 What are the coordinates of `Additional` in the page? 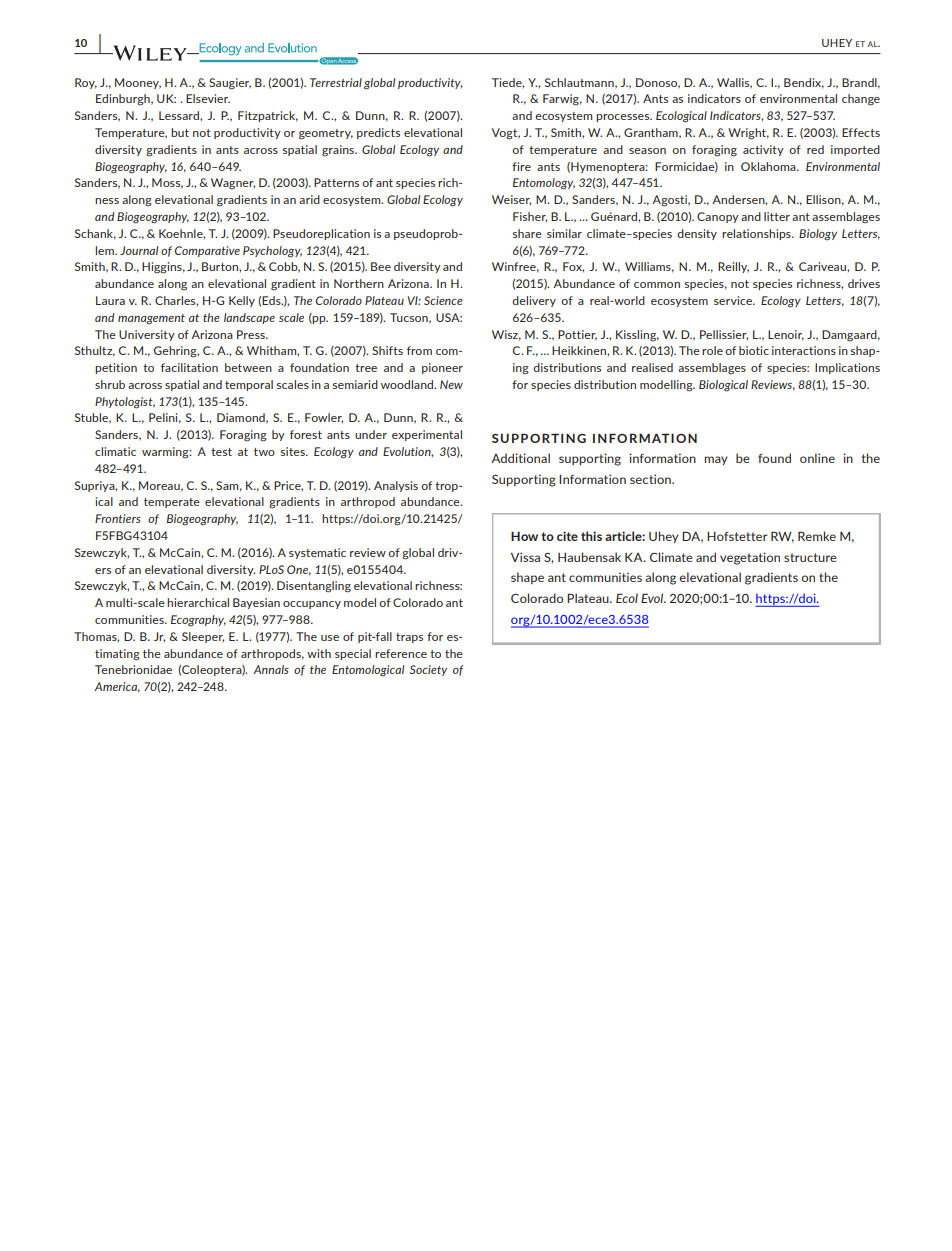 It's located at (521, 458).
